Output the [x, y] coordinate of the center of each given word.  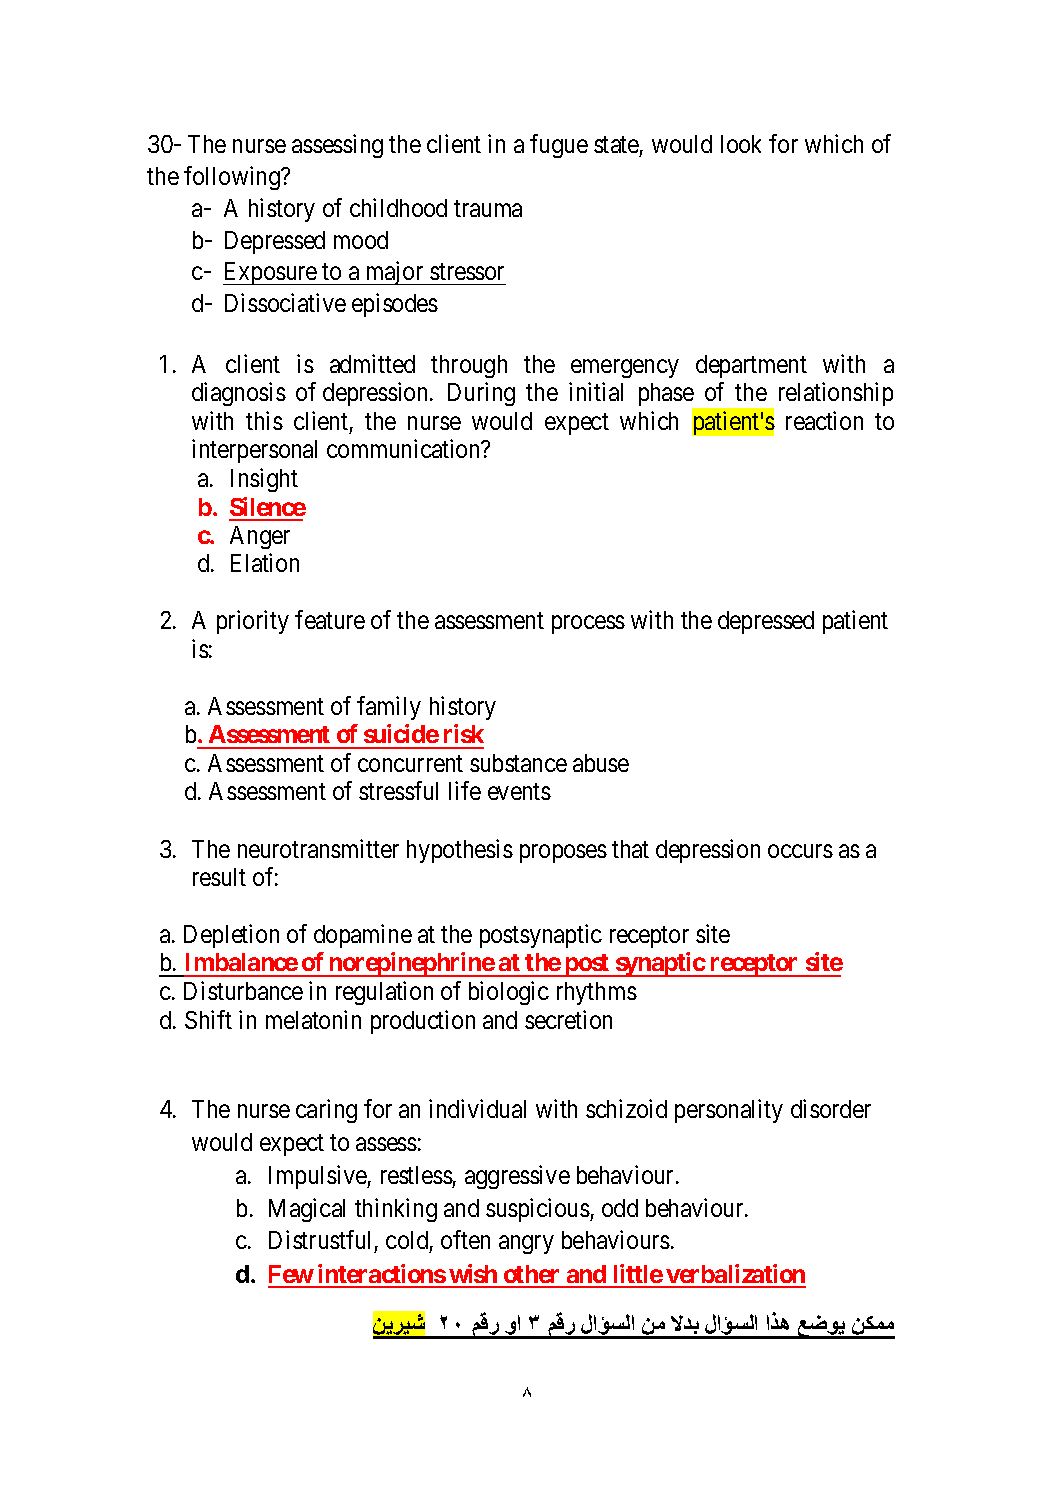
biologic [509, 993]
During [481, 394]
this [264, 420]
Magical [307, 1210]
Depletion [231, 936]
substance [518, 763]
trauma [488, 208]
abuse [601, 763]
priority [253, 622]
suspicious [538, 1210]
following [233, 178]
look [741, 144]
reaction [824, 420]
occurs [800, 851]
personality [729, 1111]
